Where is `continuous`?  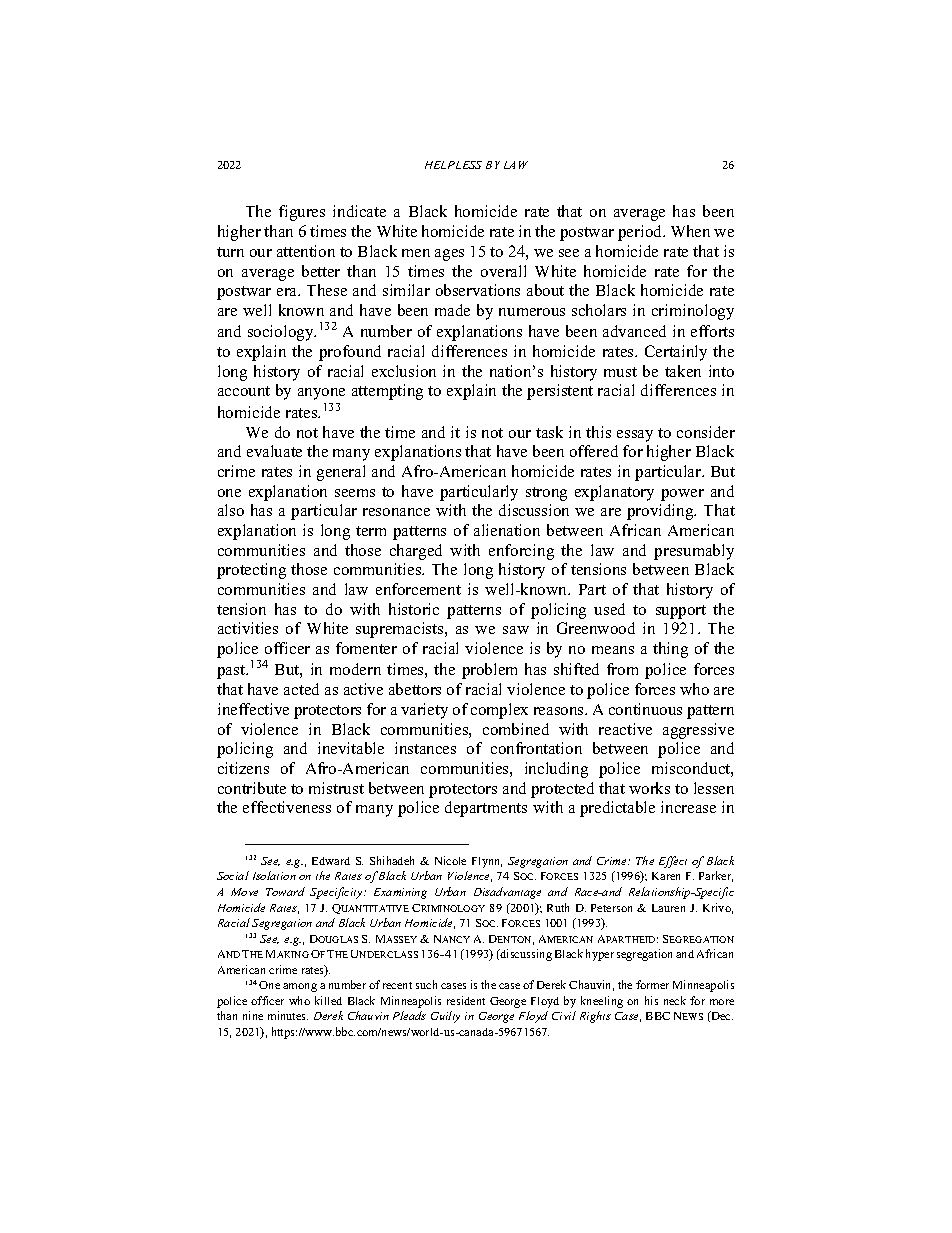 continuous is located at coordinates (645, 709).
